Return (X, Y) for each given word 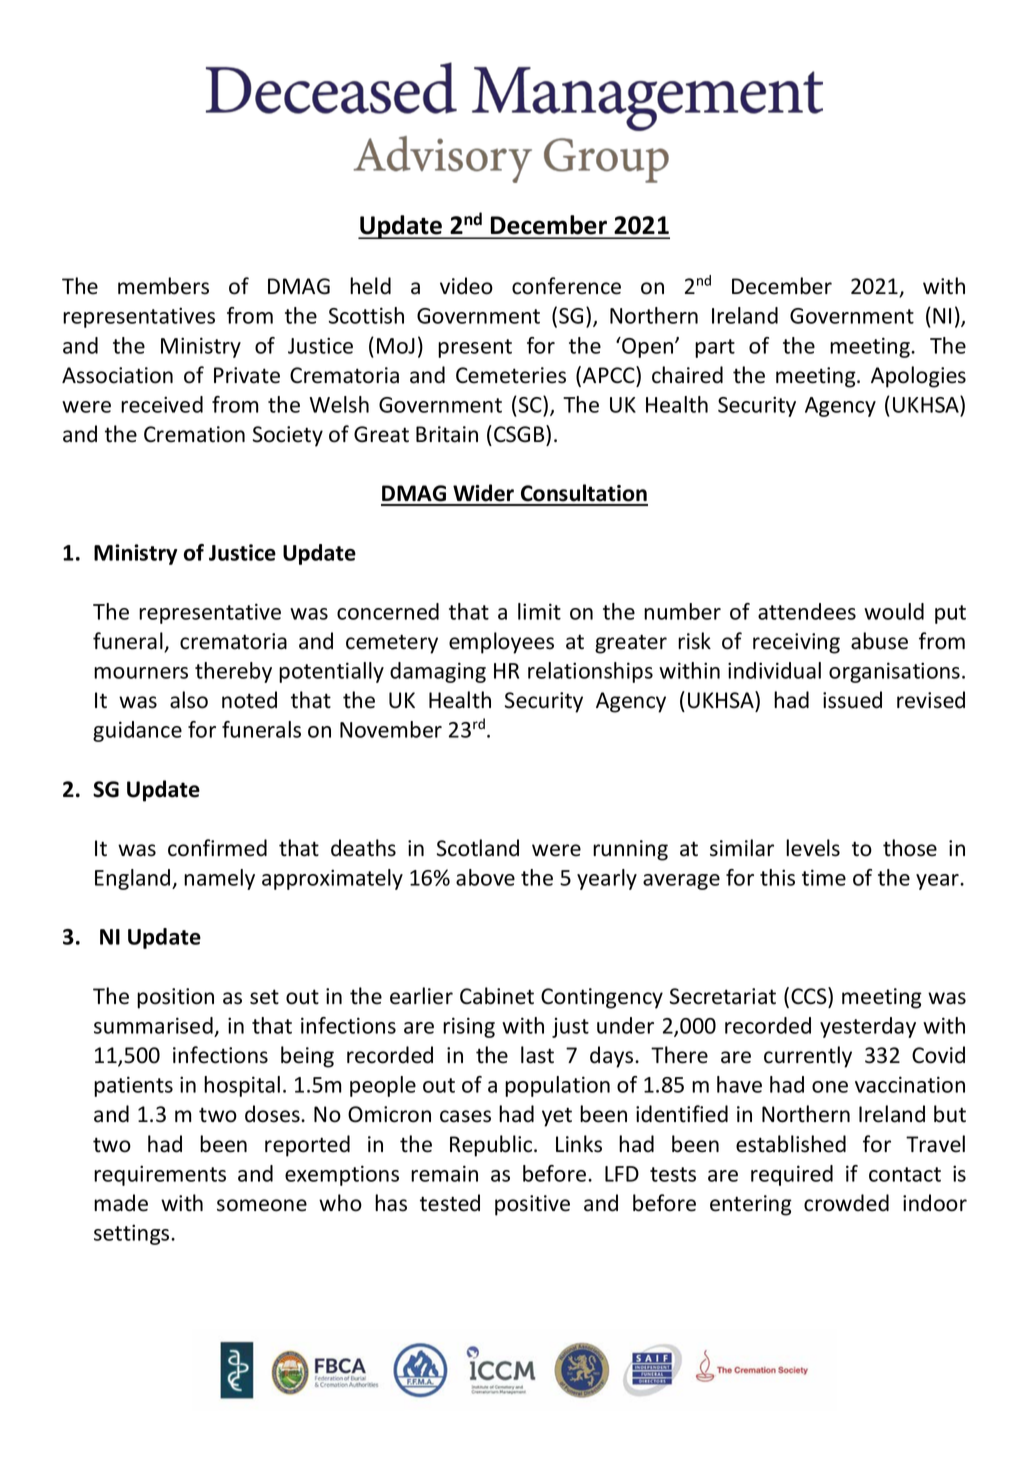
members (163, 286)
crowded (846, 1203)
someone (262, 1205)
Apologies (918, 377)
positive (532, 1205)
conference (566, 286)
